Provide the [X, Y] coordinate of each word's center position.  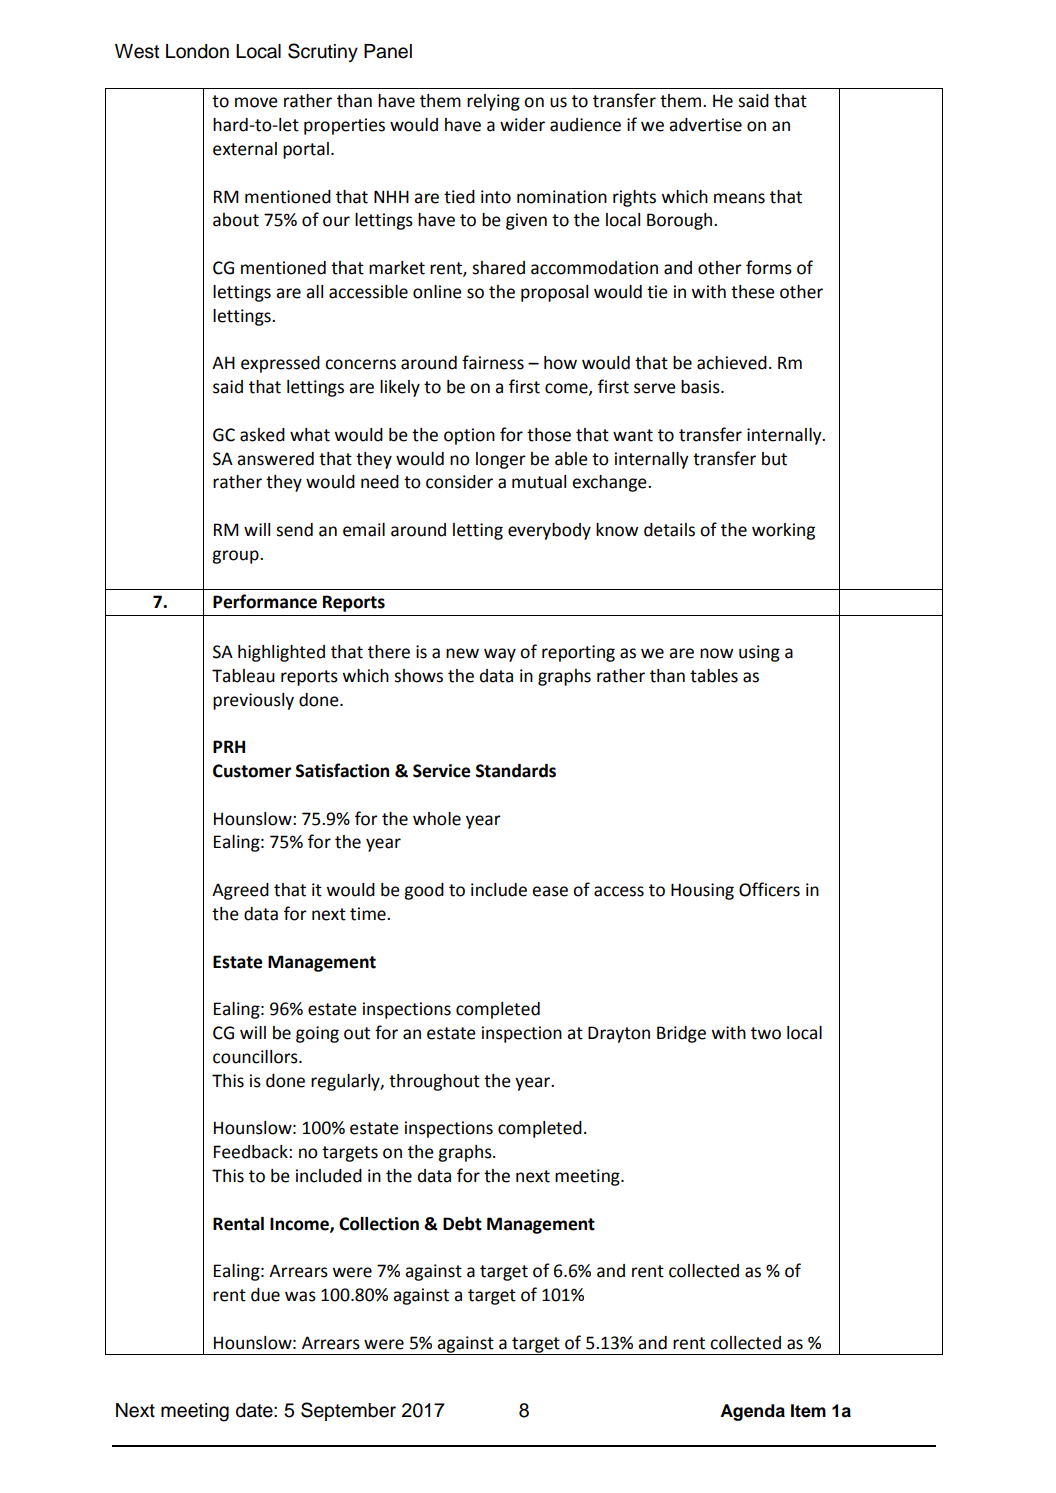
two [766, 1033]
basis [701, 387]
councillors [256, 1057]
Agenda [752, 1412]
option [469, 436]
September [348, 1411]
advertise [705, 125]
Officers [769, 889]
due [265, 1295]
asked [262, 435]
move [256, 102]
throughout [434, 1082]
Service [441, 771]
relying [493, 102]
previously [253, 701]
